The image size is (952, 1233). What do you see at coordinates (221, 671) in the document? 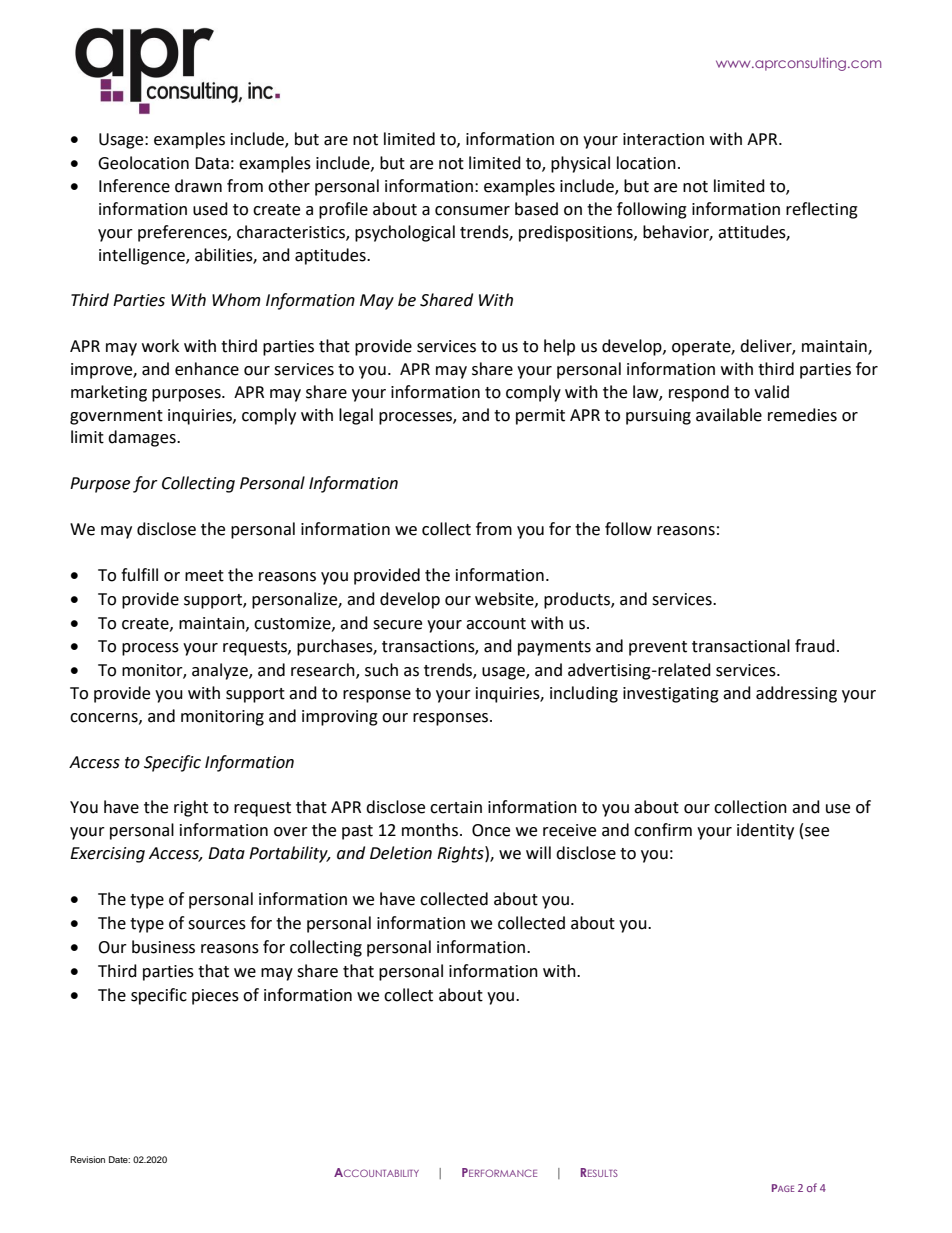
I see `analyze` at bounding box center [221, 671].
